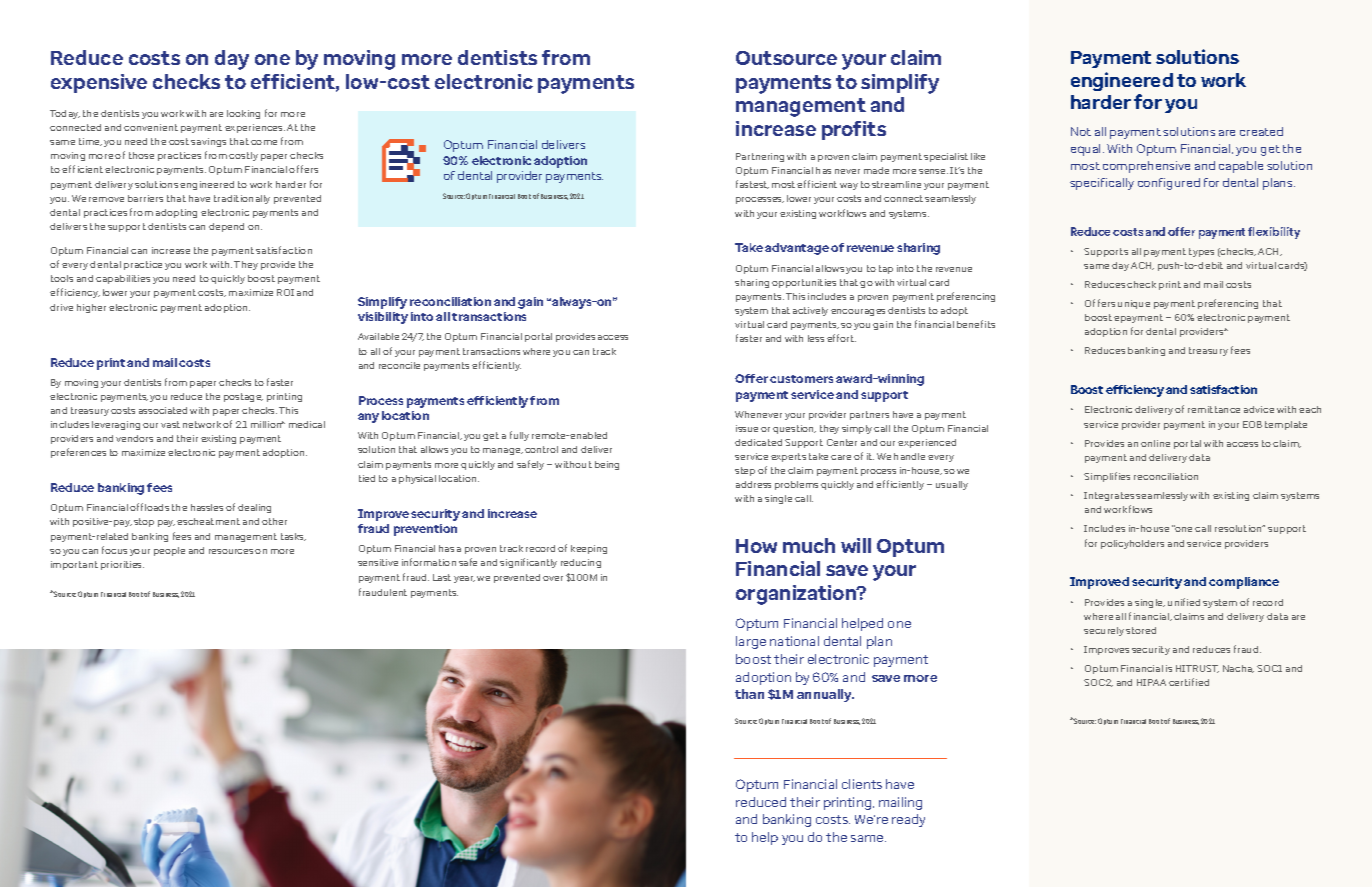 This page has height=887, width=1372. Describe the element at coordinates (756, 546) in the page. I see `How` at that location.
